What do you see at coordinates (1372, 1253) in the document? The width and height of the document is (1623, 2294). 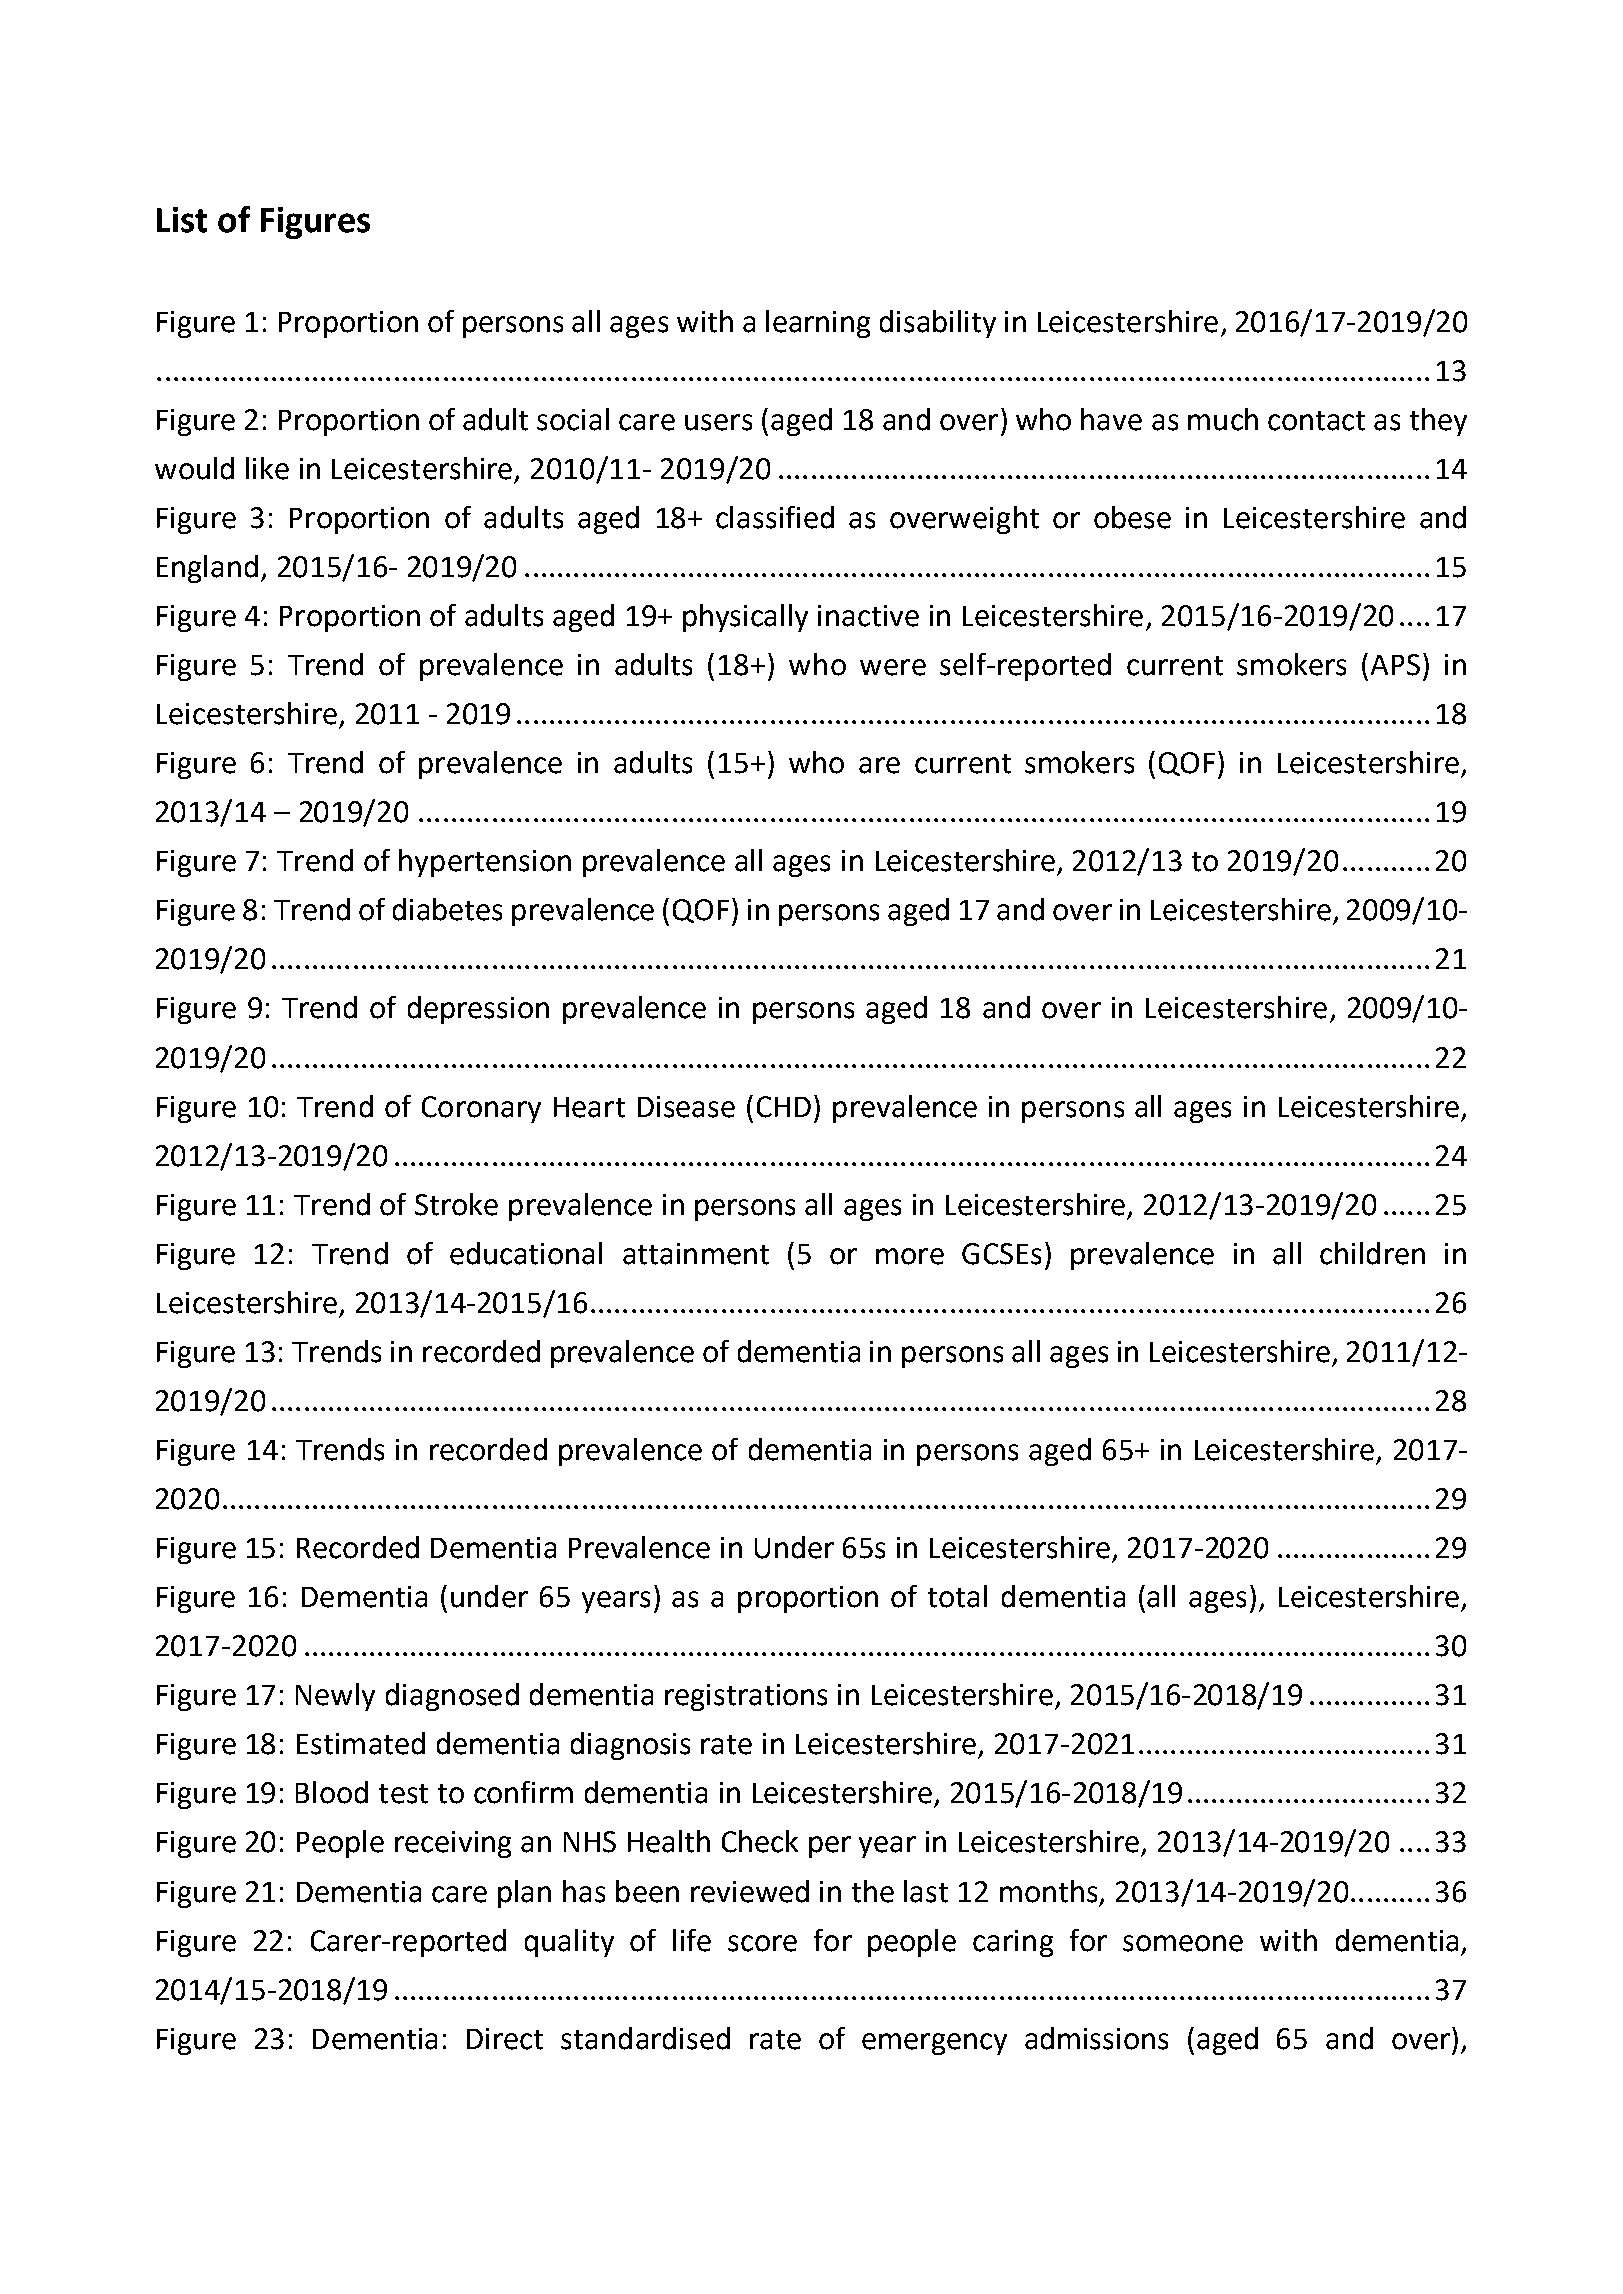 I see `children` at bounding box center [1372, 1253].
